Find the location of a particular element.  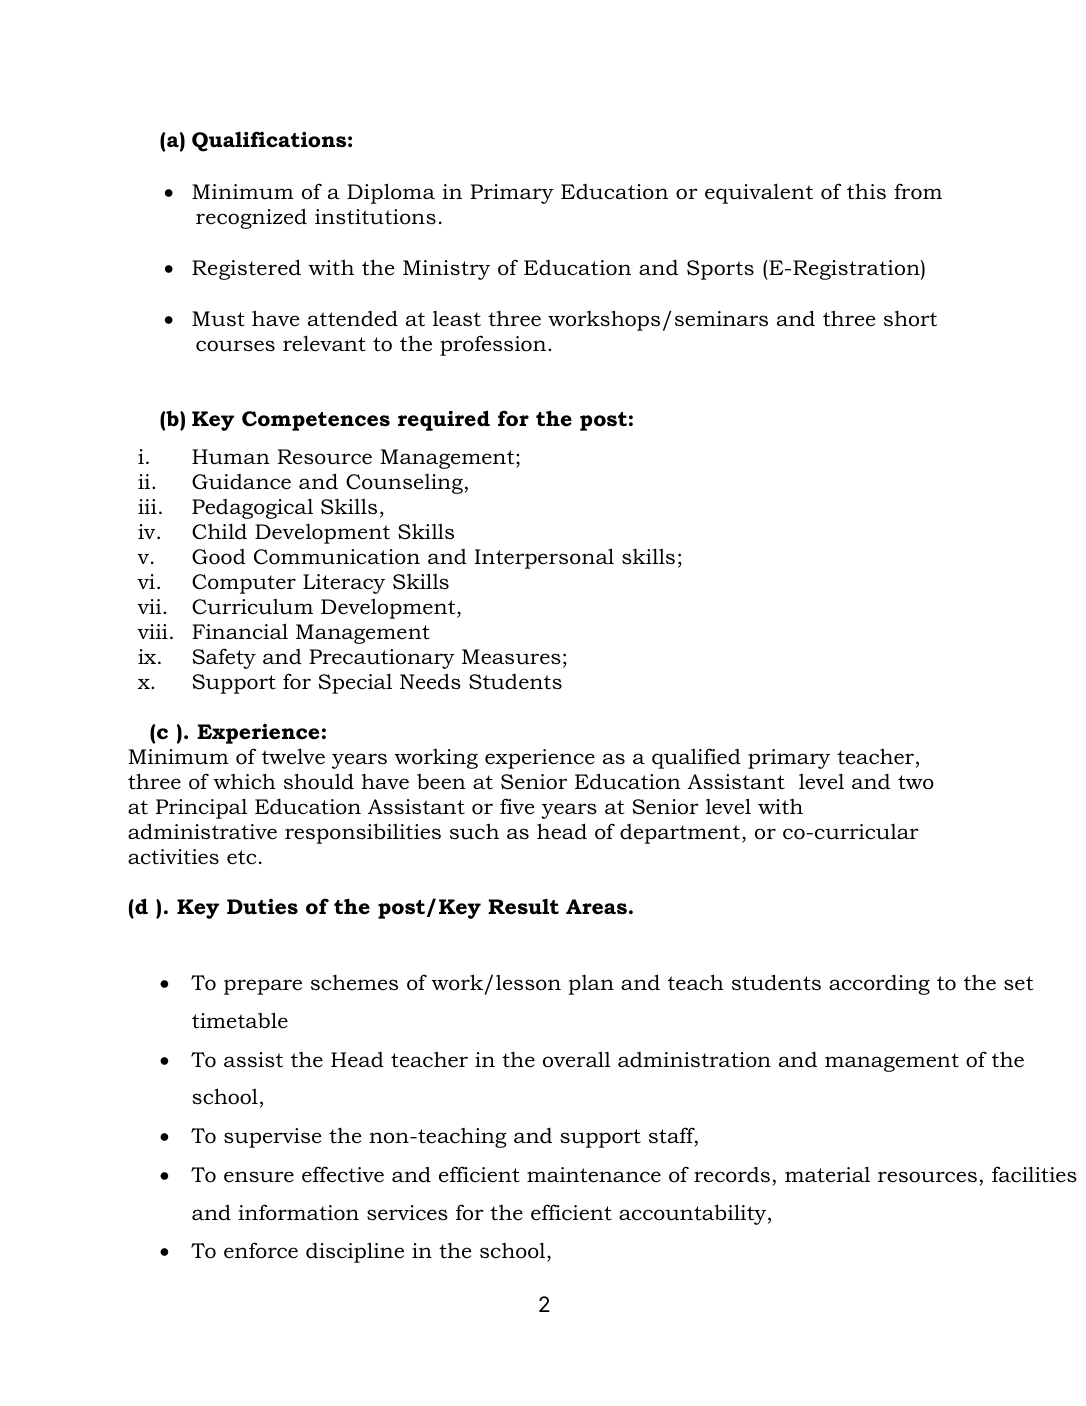

recognized is located at coordinates (251, 218).
